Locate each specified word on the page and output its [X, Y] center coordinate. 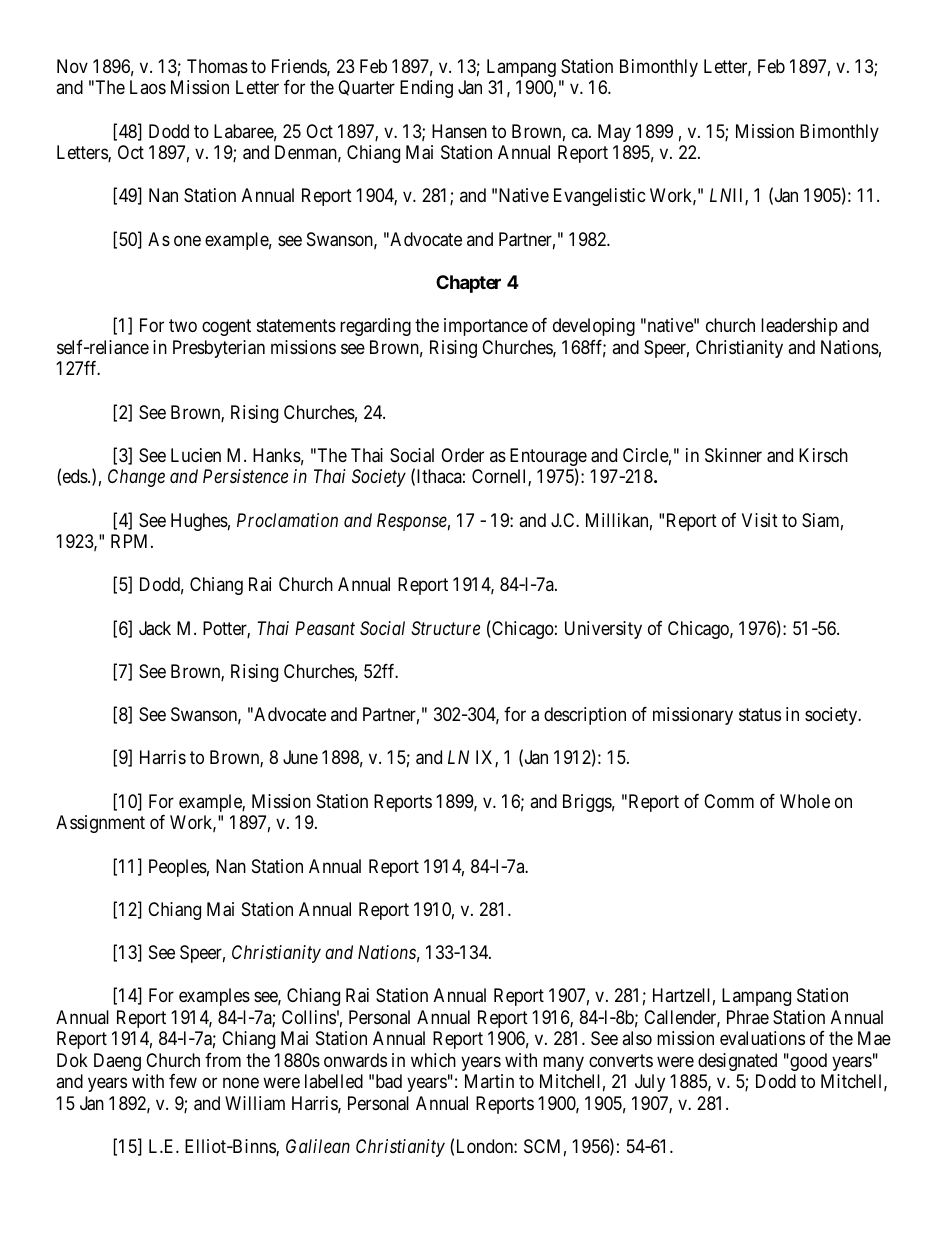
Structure [445, 628]
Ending [426, 89]
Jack [155, 628]
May [614, 133]
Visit [760, 520]
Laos [148, 87]
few [183, 1081]
